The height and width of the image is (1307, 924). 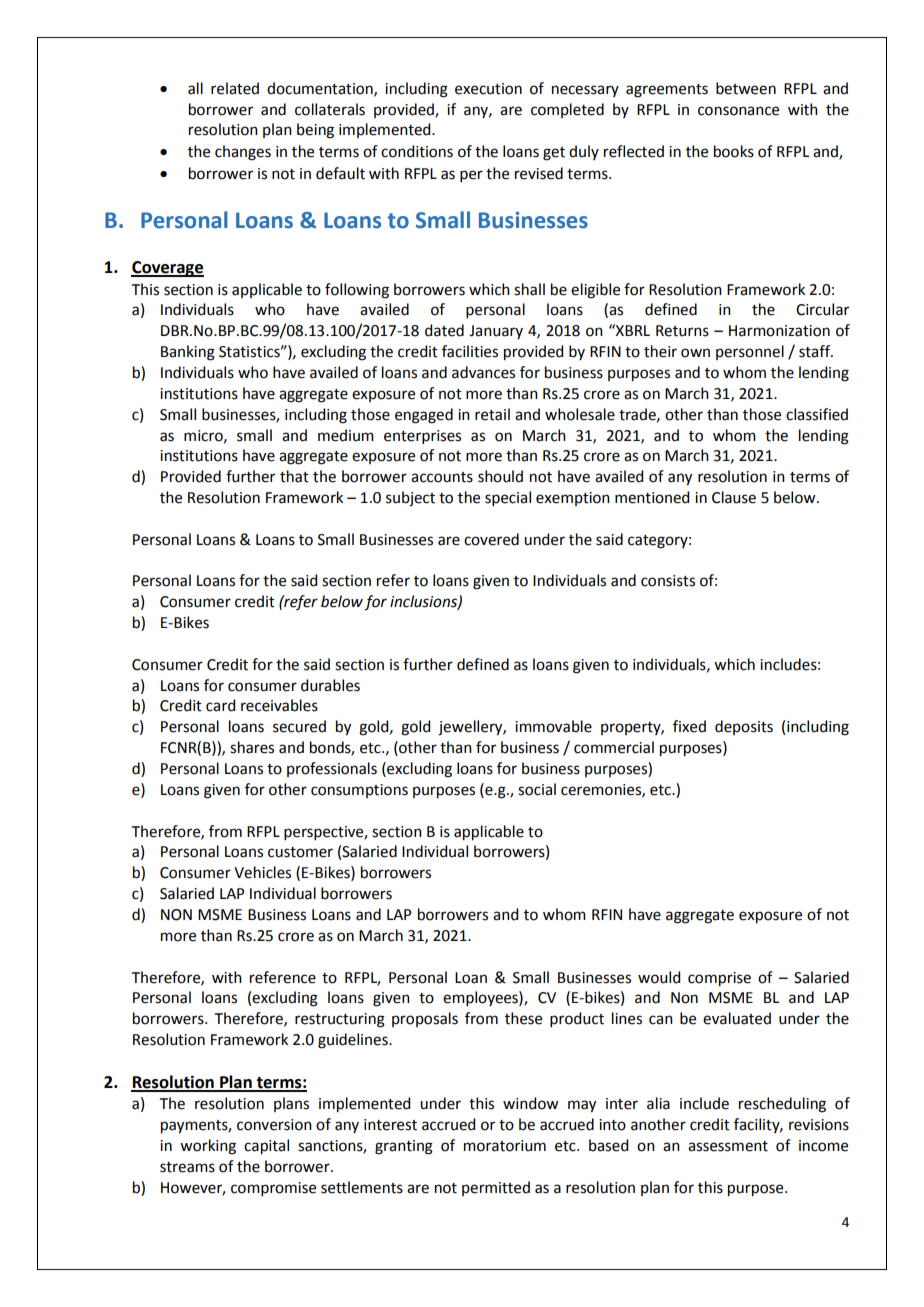 What do you see at coordinates (505, 1146) in the image?
I see `moratorium` at bounding box center [505, 1146].
